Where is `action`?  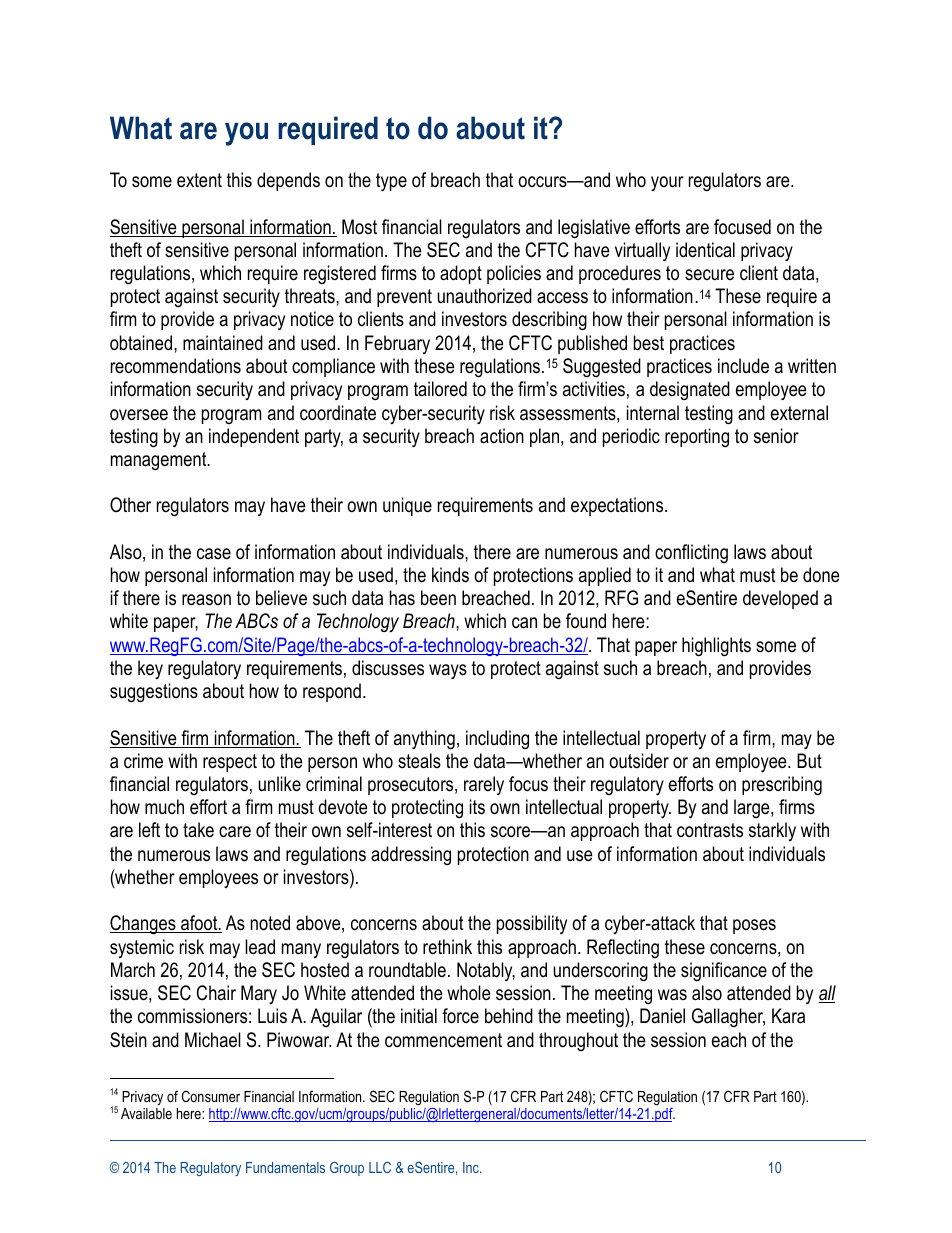 action is located at coordinates (502, 436).
